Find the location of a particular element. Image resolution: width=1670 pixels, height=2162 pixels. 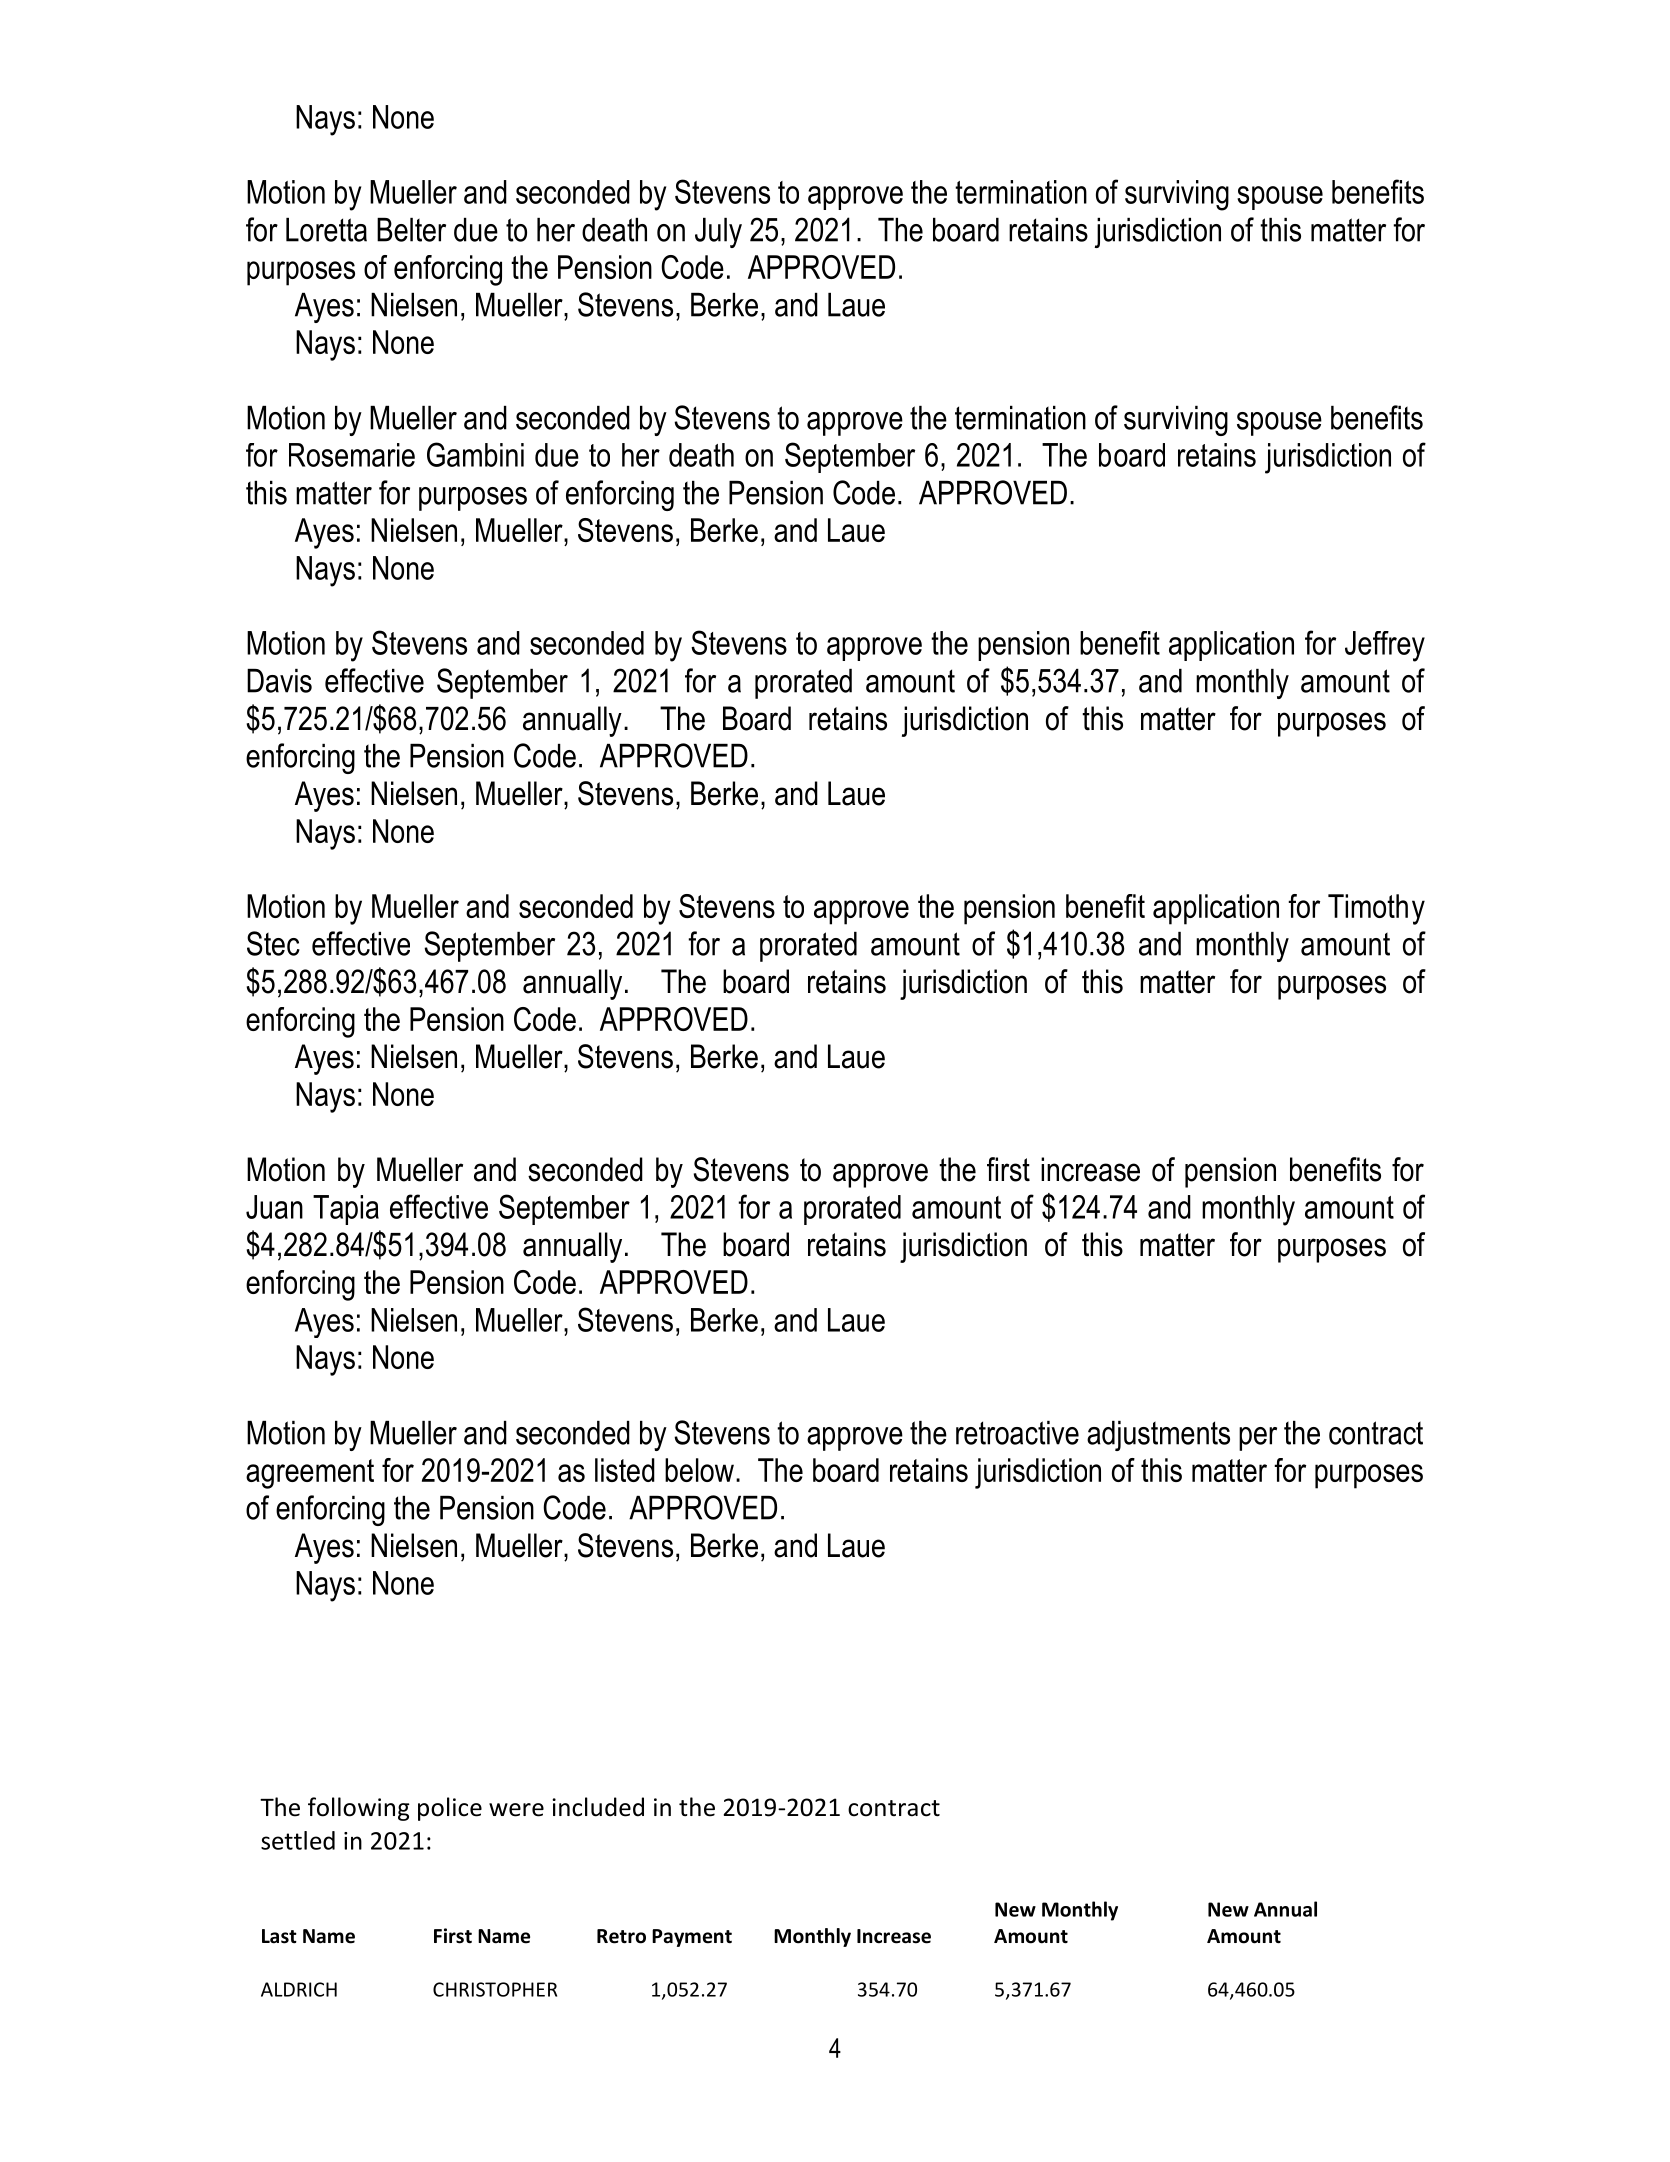

police is located at coordinates (450, 1809).
